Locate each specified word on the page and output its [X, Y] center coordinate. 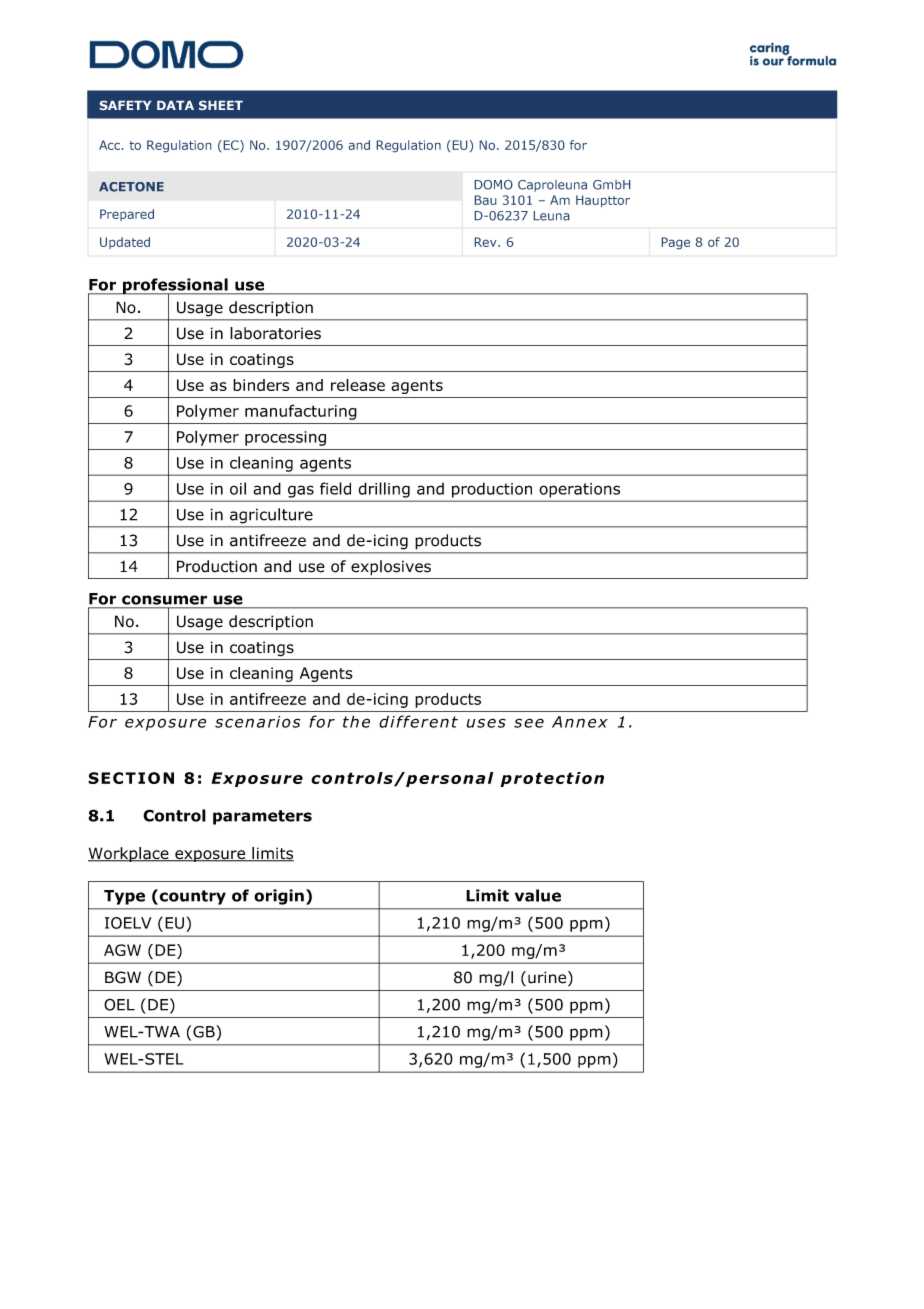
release [358, 385]
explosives [391, 568]
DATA [175, 105]
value [538, 895]
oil [238, 488]
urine [548, 978]
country [191, 897]
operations [580, 490]
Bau [485, 200]
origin [279, 897]
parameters [262, 817]
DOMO [494, 185]
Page [676, 243]
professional [175, 287]
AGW [122, 950]
